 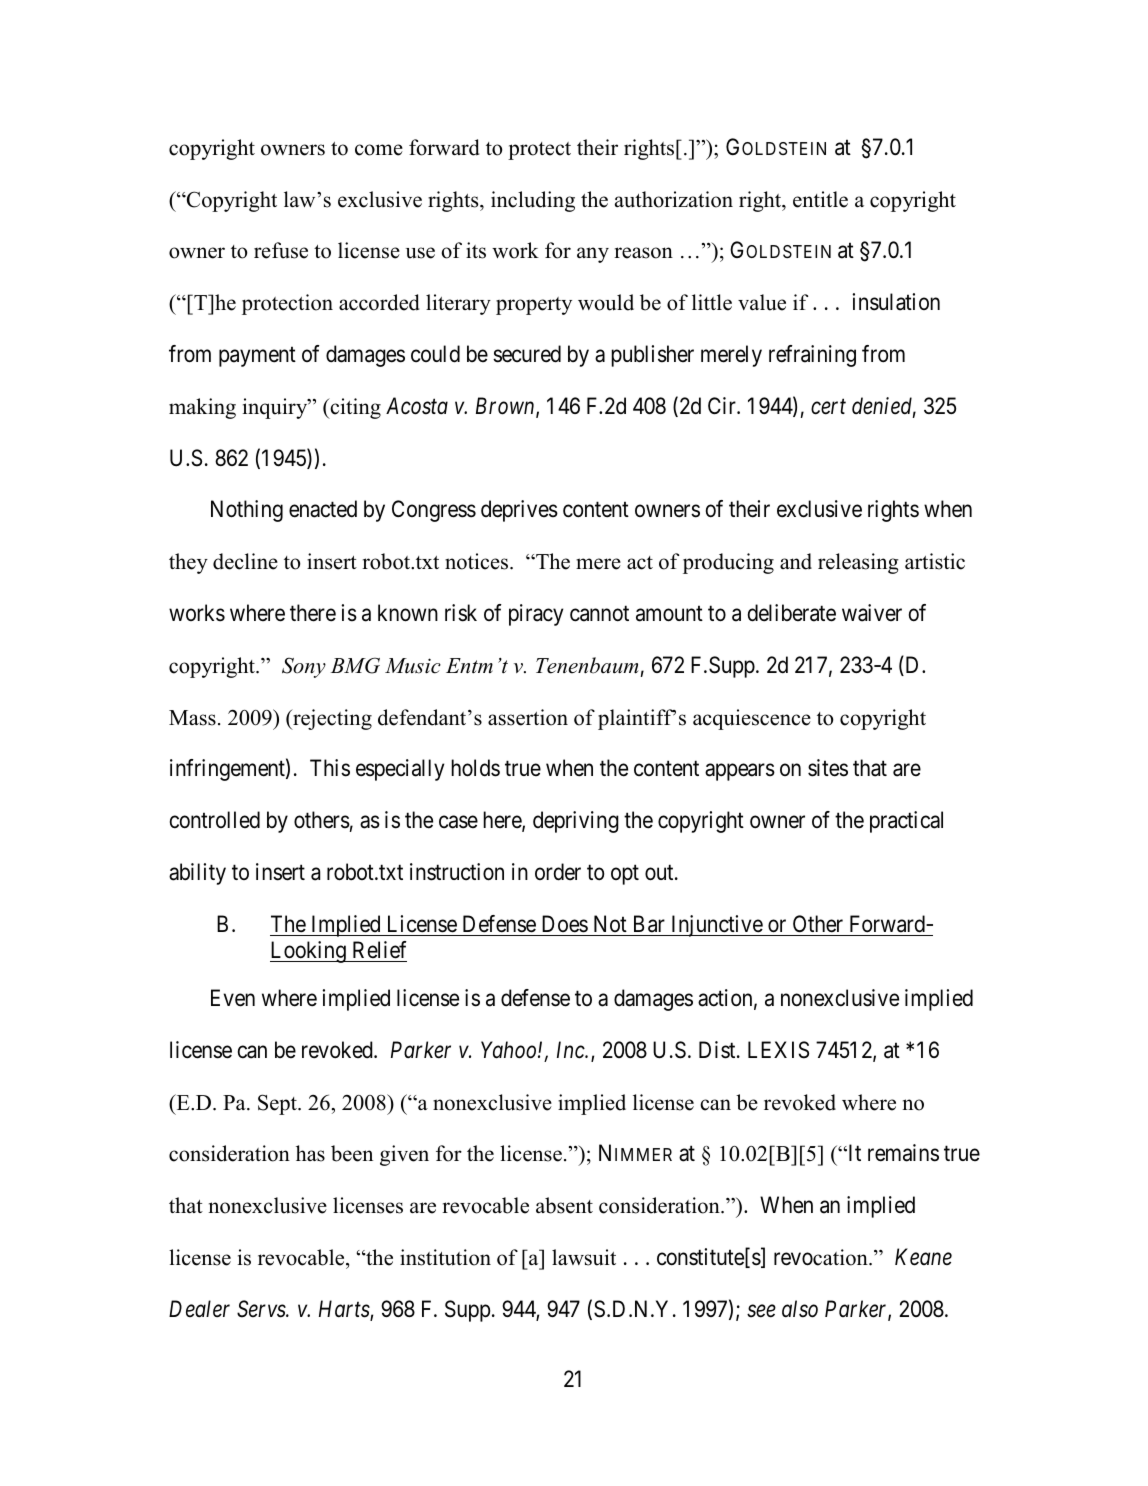 I want to click on sites, so click(x=828, y=768).
